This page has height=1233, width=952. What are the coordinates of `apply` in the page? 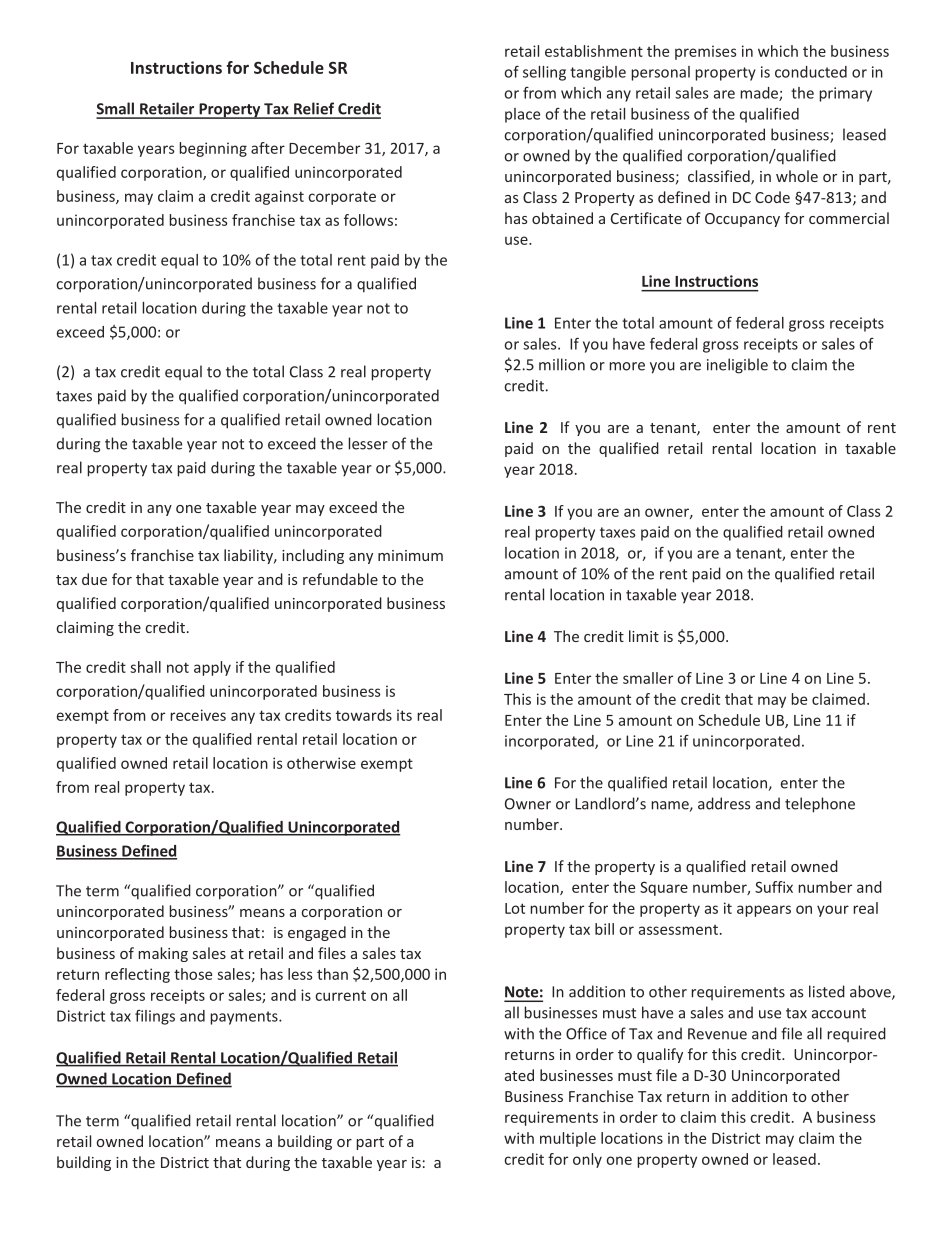 It's located at (212, 668).
